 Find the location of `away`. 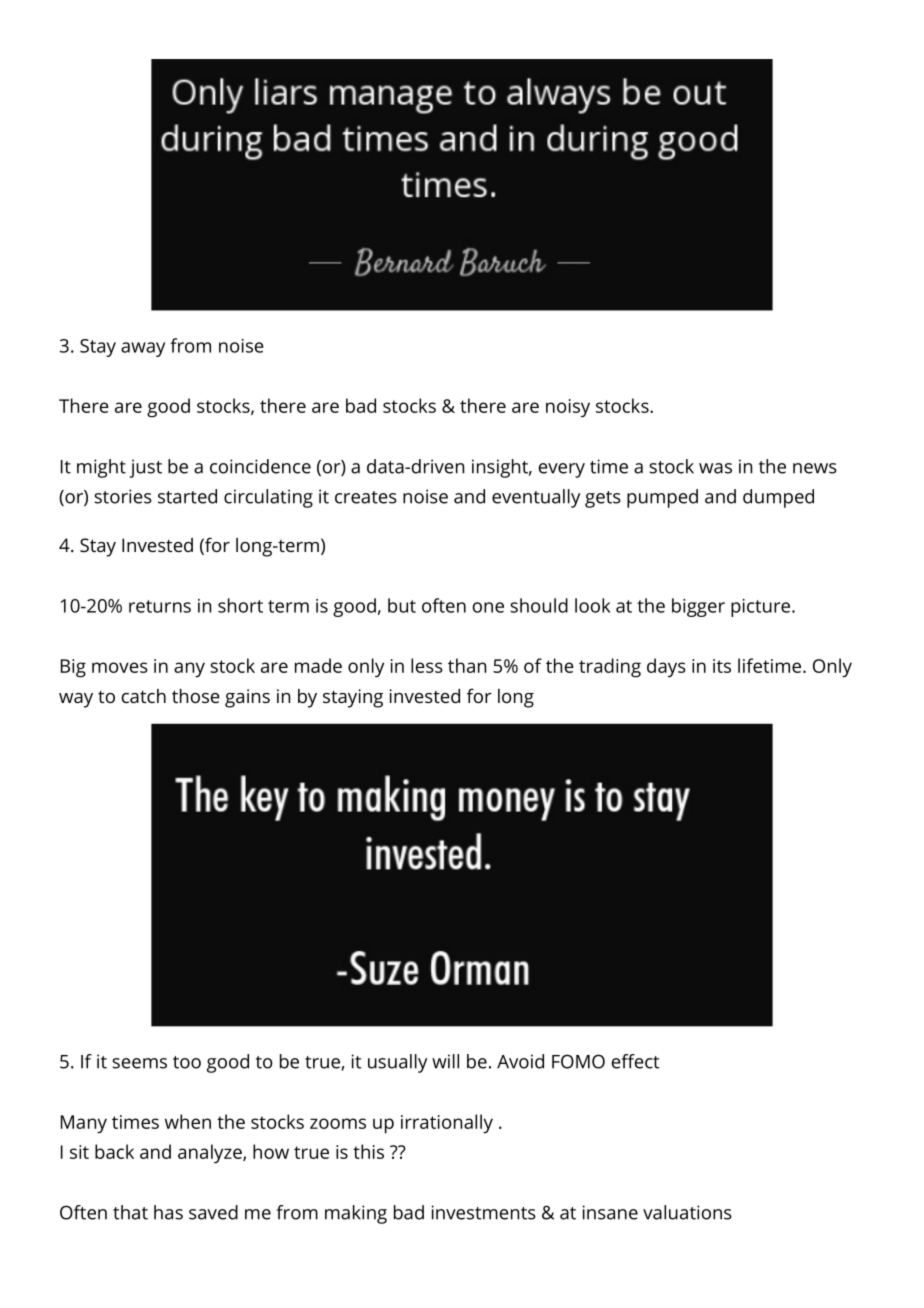

away is located at coordinates (143, 349).
